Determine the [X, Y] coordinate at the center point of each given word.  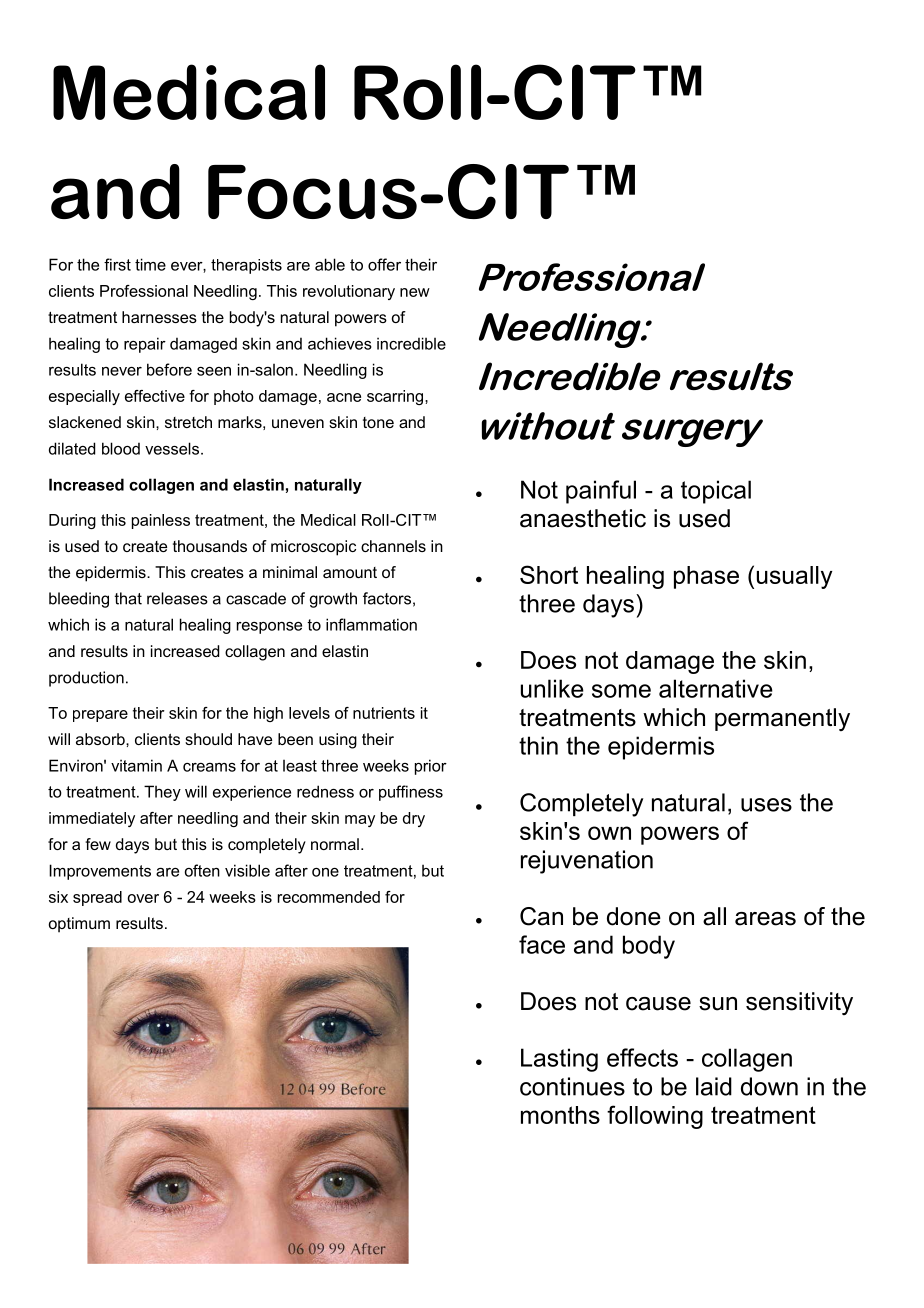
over [143, 898]
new [415, 292]
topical [716, 492]
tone [378, 422]
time [150, 264]
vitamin [136, 765]
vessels [172, 448]
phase [706, 577]
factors [387, 598]
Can [541, 916]
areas [765, 919]
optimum [79, 925]
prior [431, 767]
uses [766, 805]
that [128, 598]
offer [384, 264]
